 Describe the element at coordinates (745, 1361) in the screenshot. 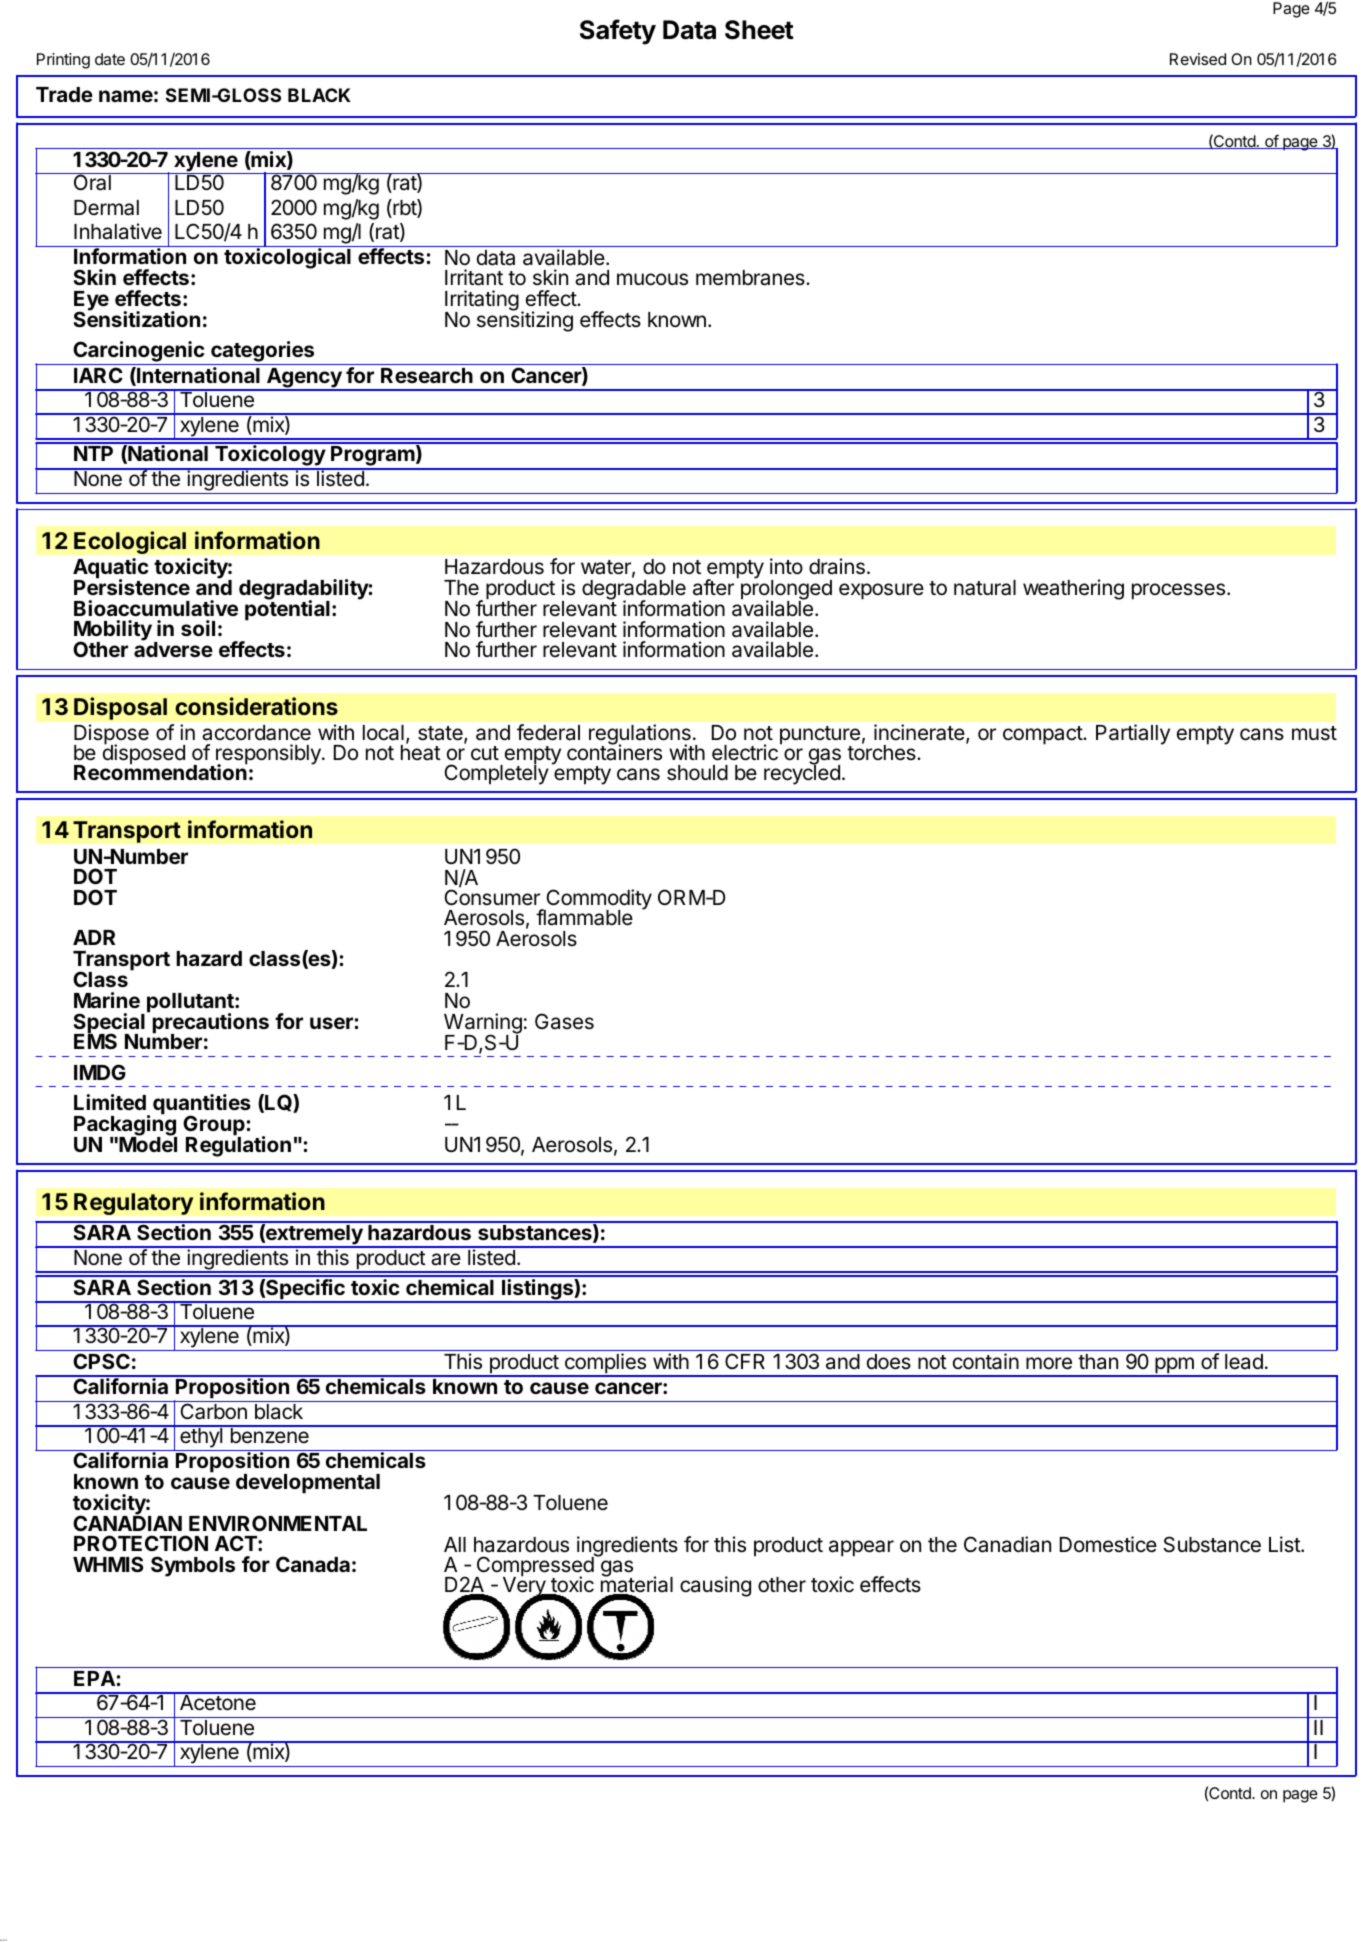

I see `CFR` at that location.
